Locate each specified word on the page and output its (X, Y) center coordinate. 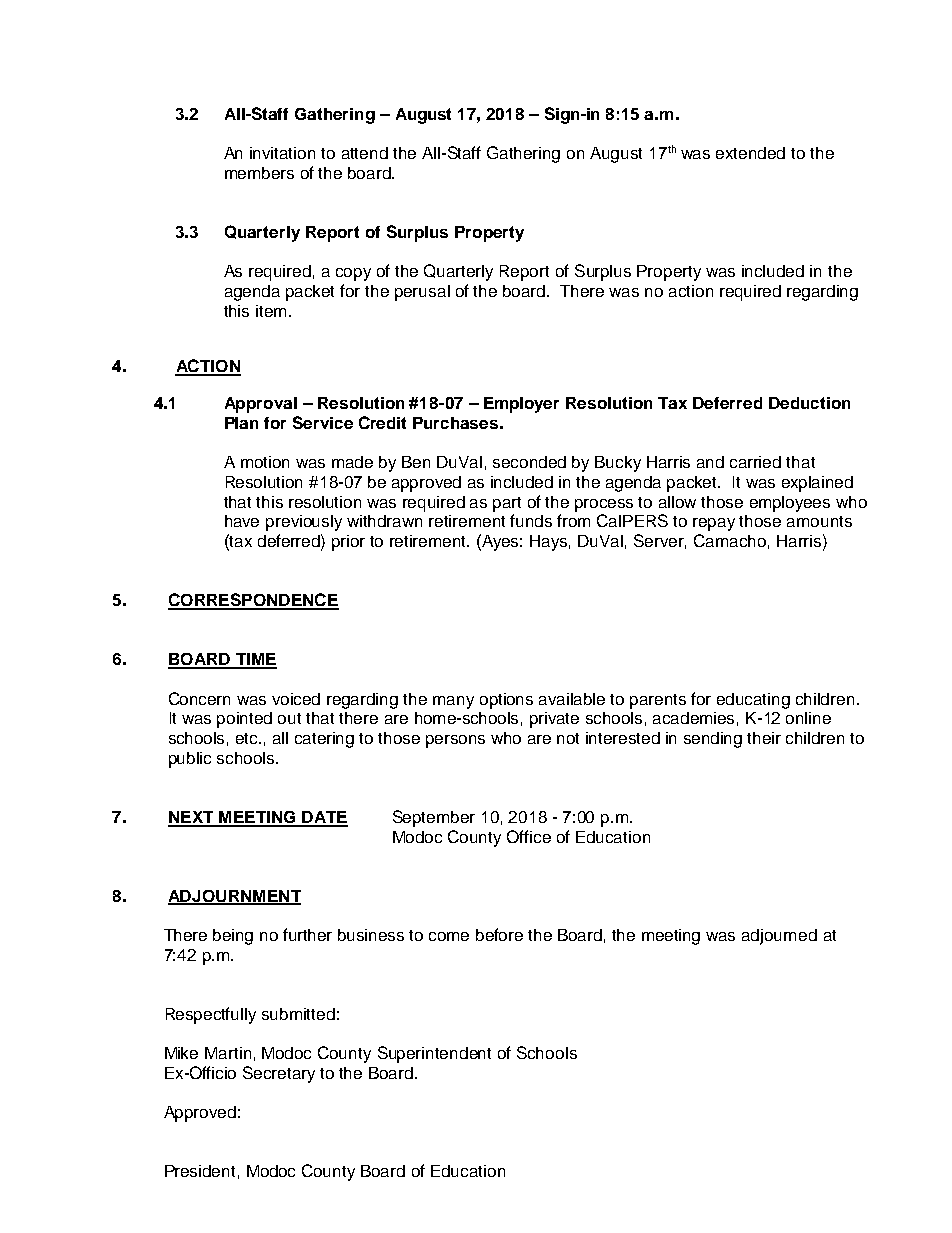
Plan (241, 423)
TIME (255, 660)
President (200, 1171)
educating (753, 701)
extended (750, 153)
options (506, 701)
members (259, 173)
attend (365, 153)
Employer (521, 405)
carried (755, 462)
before (499, 934)
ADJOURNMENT (234, 897)
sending (713, 740)
